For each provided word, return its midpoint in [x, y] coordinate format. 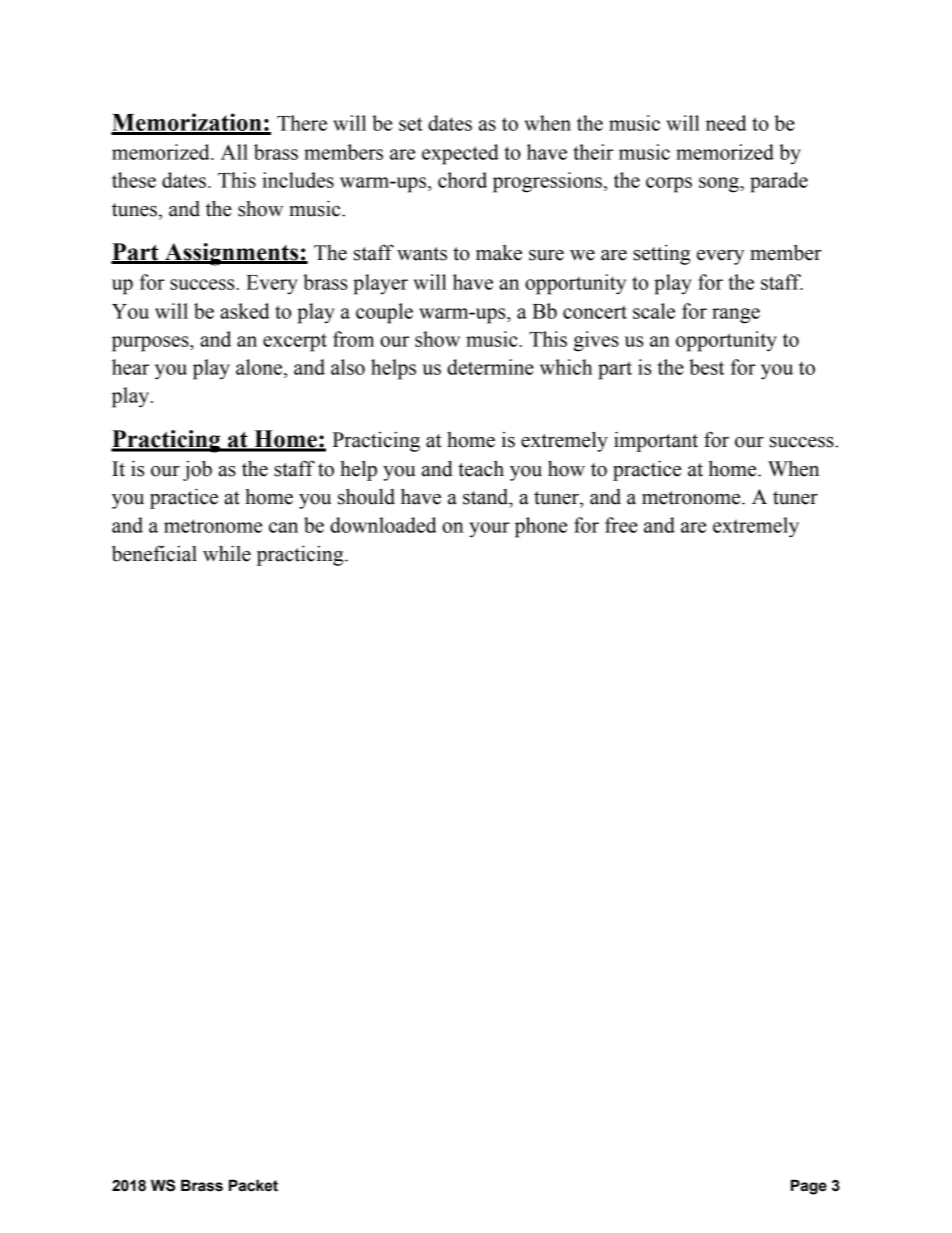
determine [490, 367]
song [720, 185]
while [227, 553]
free [621, 525]
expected [460, 154]
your [489, 530]
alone [260, 367]
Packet [253, 1185]
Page [809, 1187]
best [706, 367]
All [234, 152]
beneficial [154, 553]
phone [541, 527]
